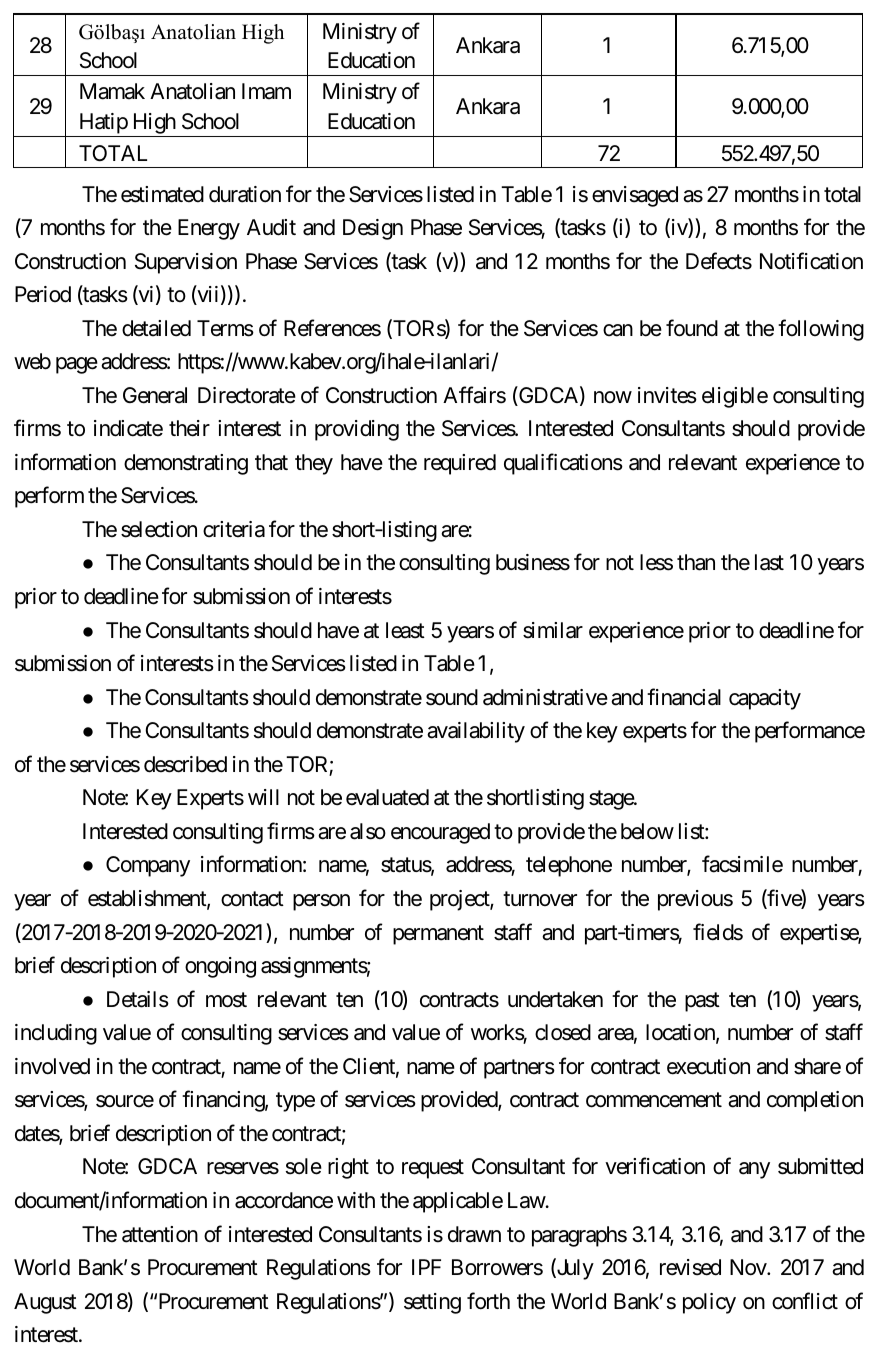  What do you see at coordinates (692, 328) in the image?
I see `found` at bounding box center [692, 328].
